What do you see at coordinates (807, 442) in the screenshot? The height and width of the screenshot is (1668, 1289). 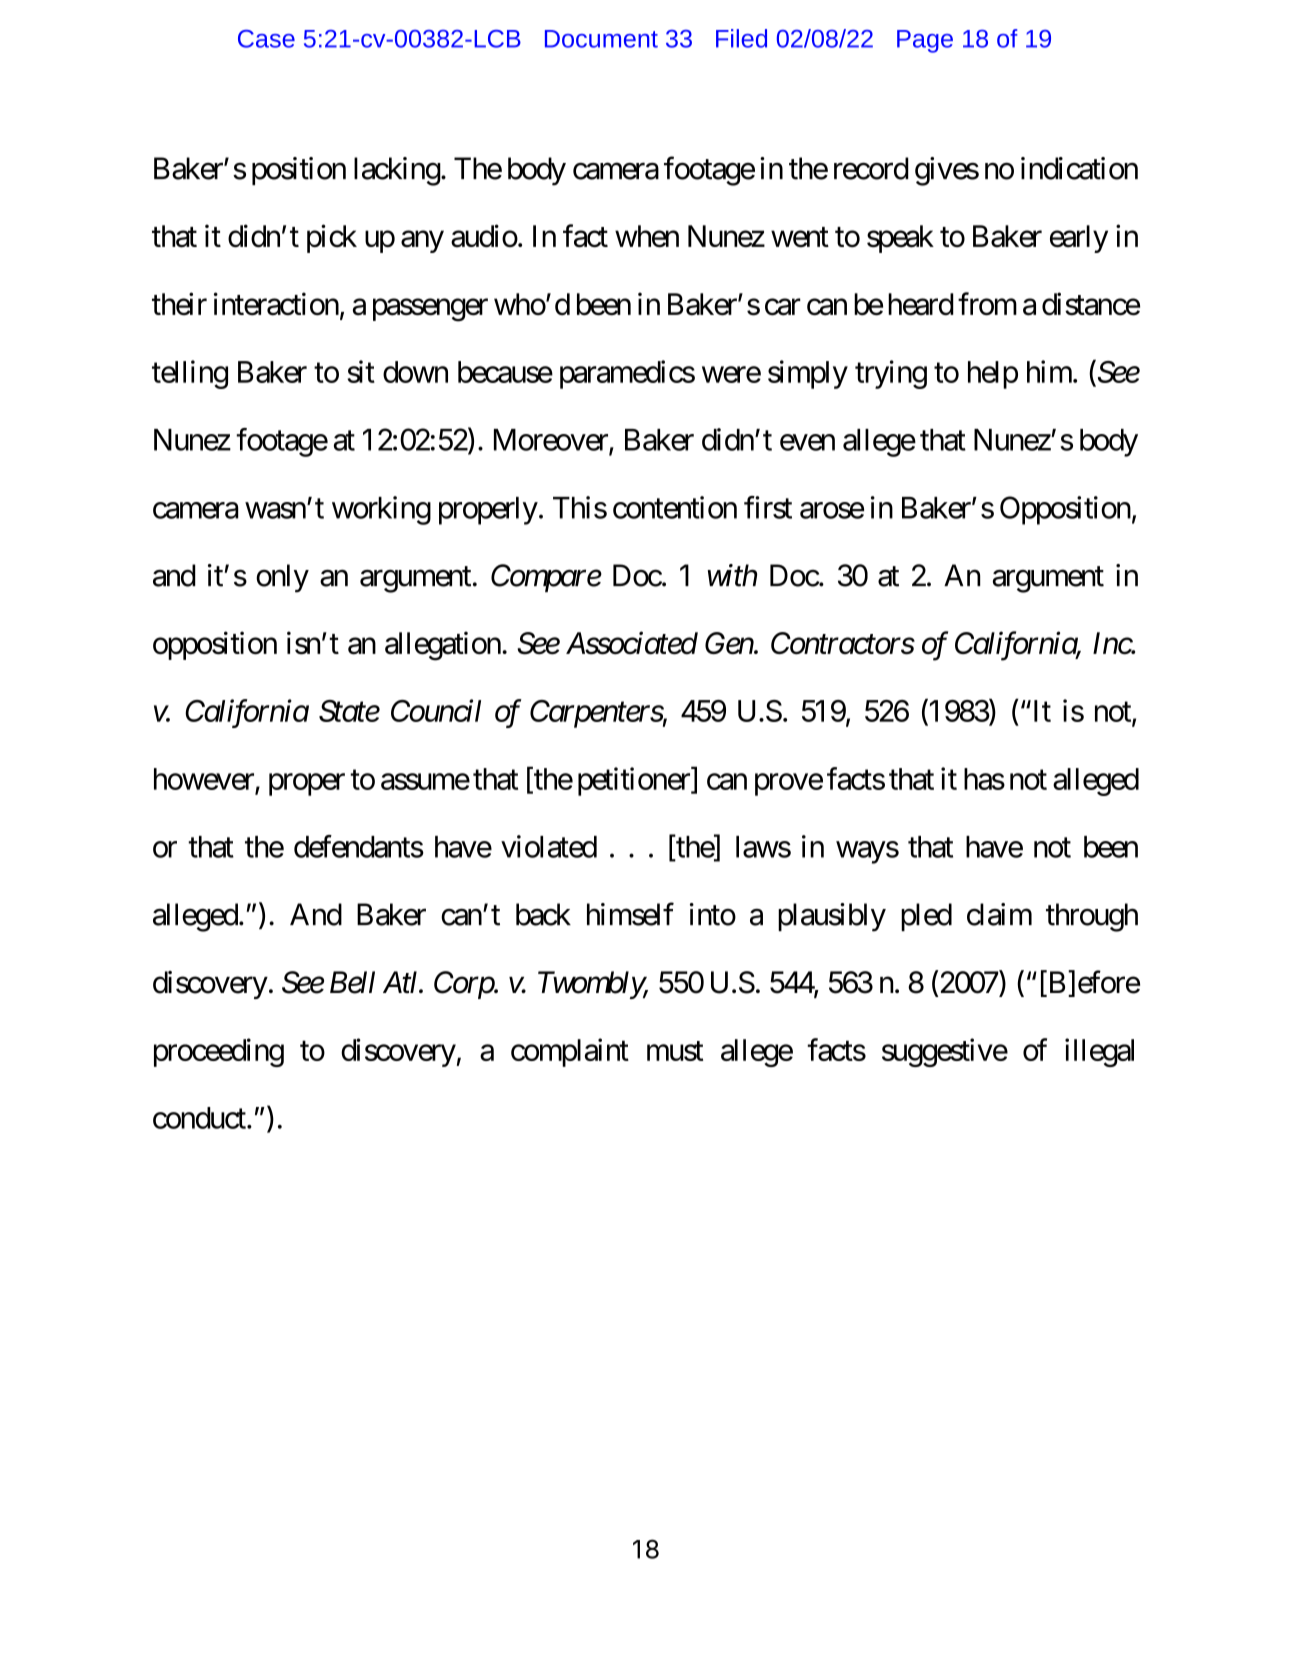 I see `even` at bounding box center [807, 442].
